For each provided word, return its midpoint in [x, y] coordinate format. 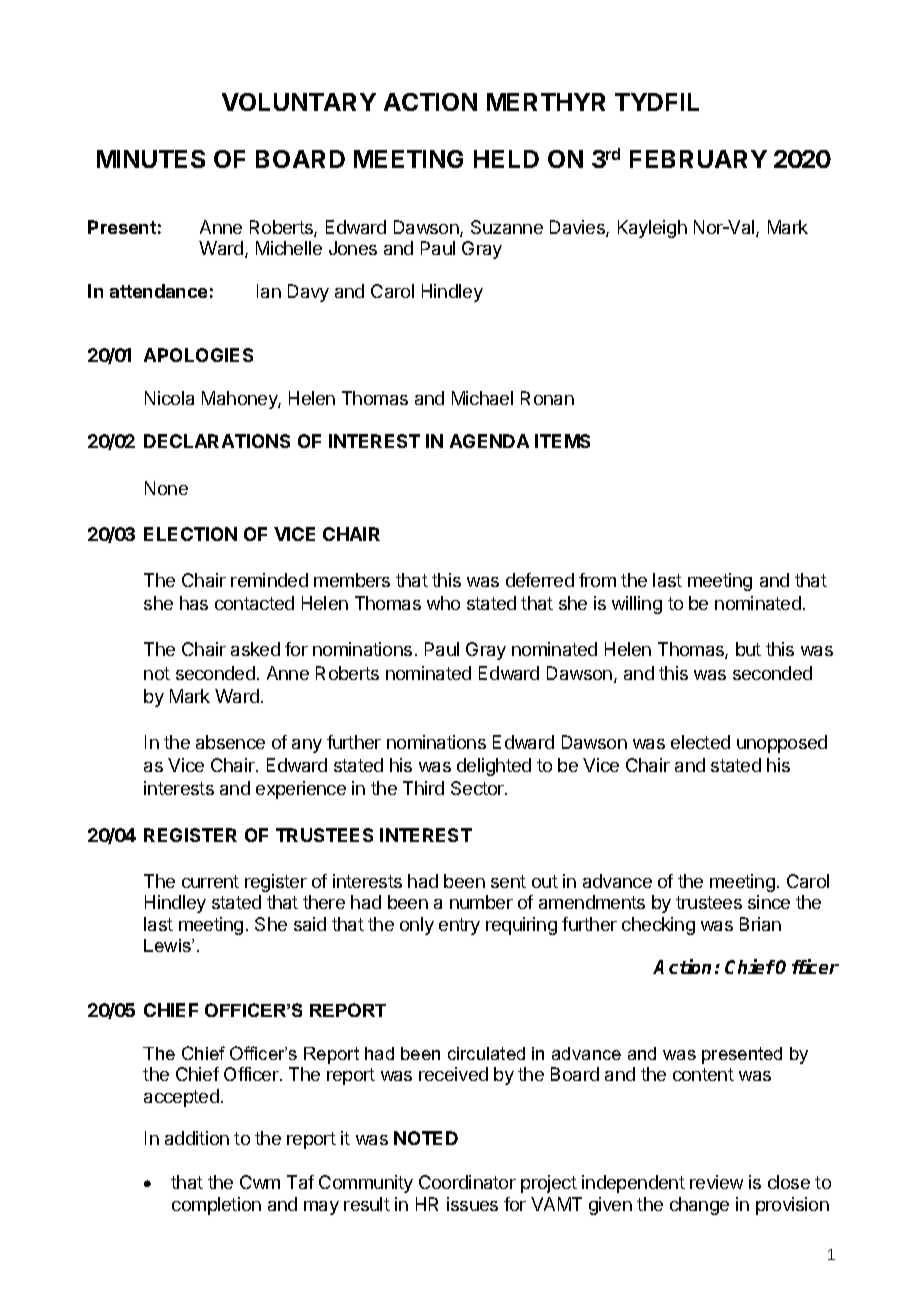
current [210, 881]
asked [255, 649]
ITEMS [562, 441]
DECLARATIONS [217, 441]
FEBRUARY [698, 159]
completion [216, 1206]
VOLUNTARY [299, 102]
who [443, 603]
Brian [760, 924]
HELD [506, 159]
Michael [482, 398]
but [748, 649]
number [481, 902]
